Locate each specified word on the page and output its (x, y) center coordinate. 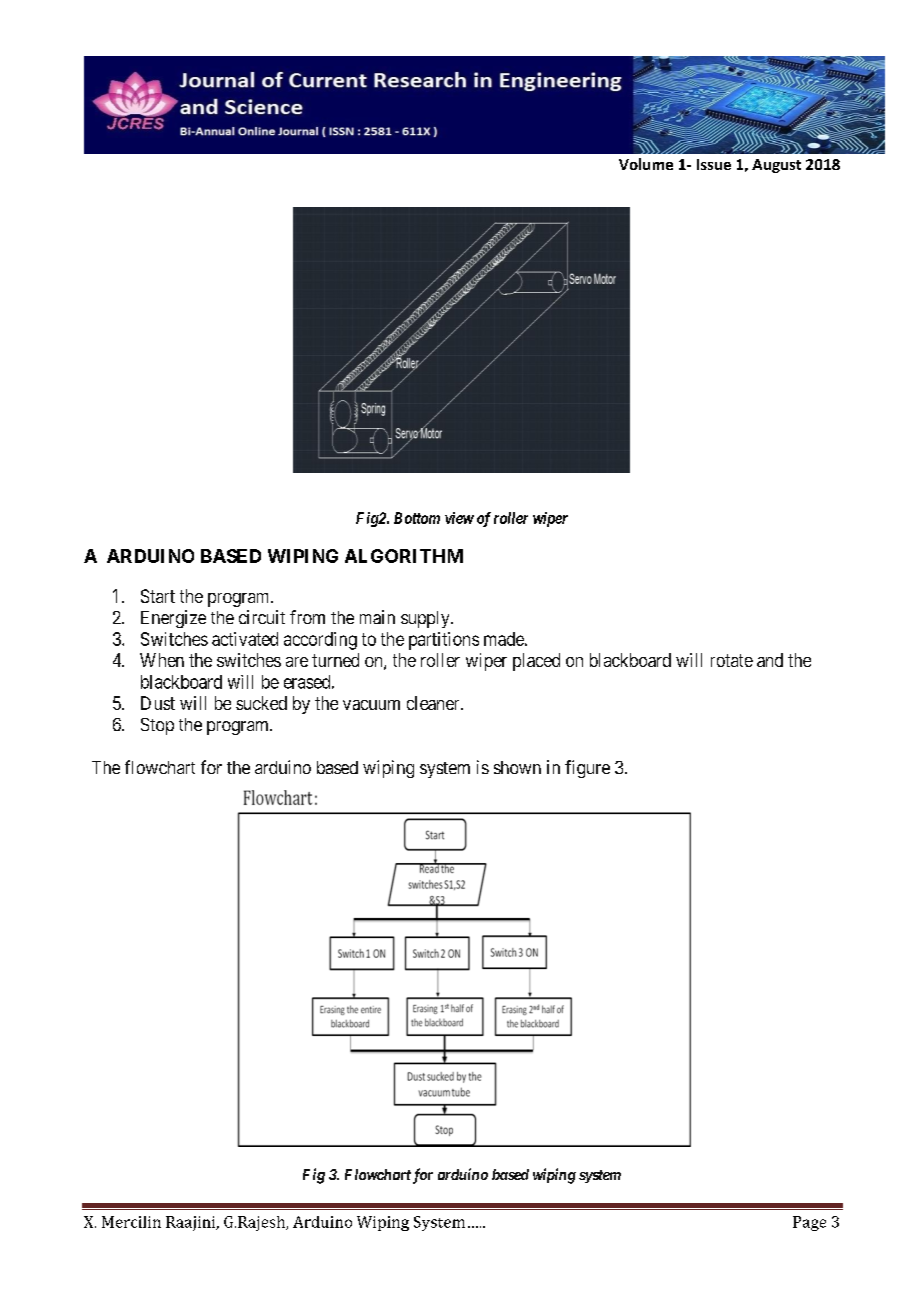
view (459, 518)
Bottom (417, 518)
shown (517, 767)
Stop (157, 726)
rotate (732, 660)
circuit (262, 617)
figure (587, 769)
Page (809, 1223)
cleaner (434, 703)
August (776, 166)
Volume (646, 164)
